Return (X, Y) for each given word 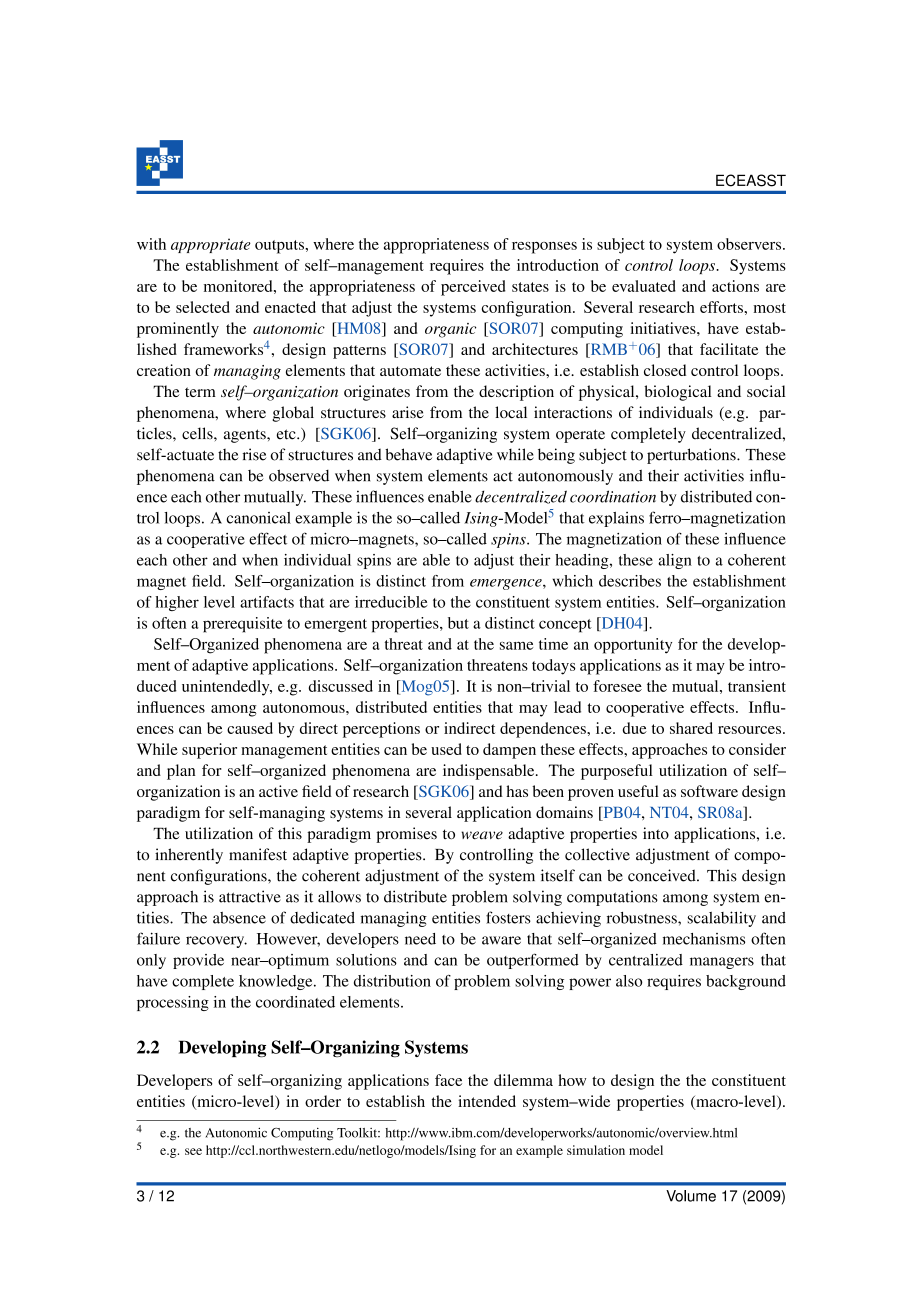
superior (209, 751)
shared (691, 728)
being (556, 456)
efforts (722, 307)
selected (203, 307)
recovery (216, 942)
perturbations (692, 456)
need (420, 939)
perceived (473, 288)
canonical (259, 518)
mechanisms (704, 939)
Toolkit (358, 1133)
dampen (509, 751)
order (323, 1101)
